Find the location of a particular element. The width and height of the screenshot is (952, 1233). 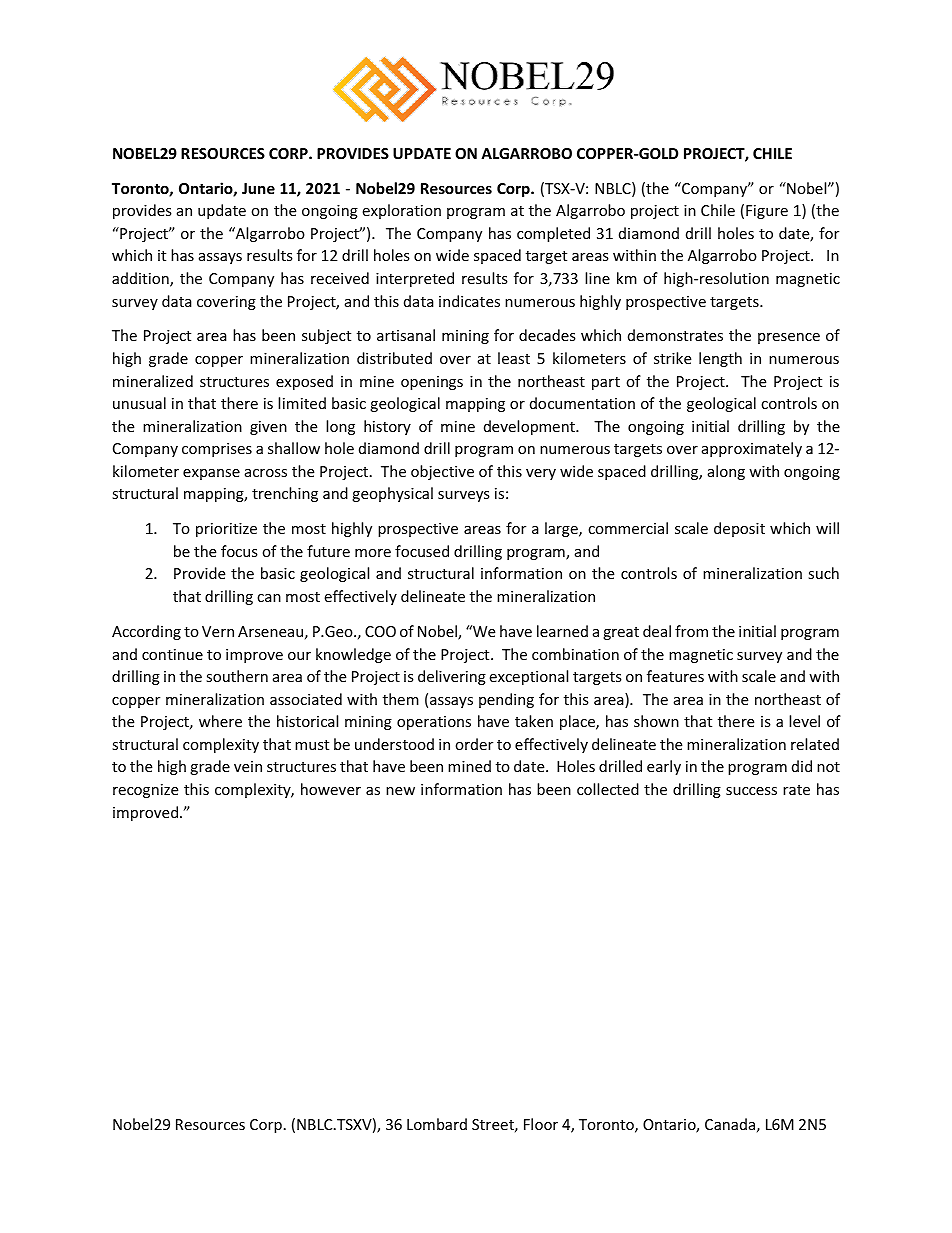

collected is located at coordinates (608, 789).
